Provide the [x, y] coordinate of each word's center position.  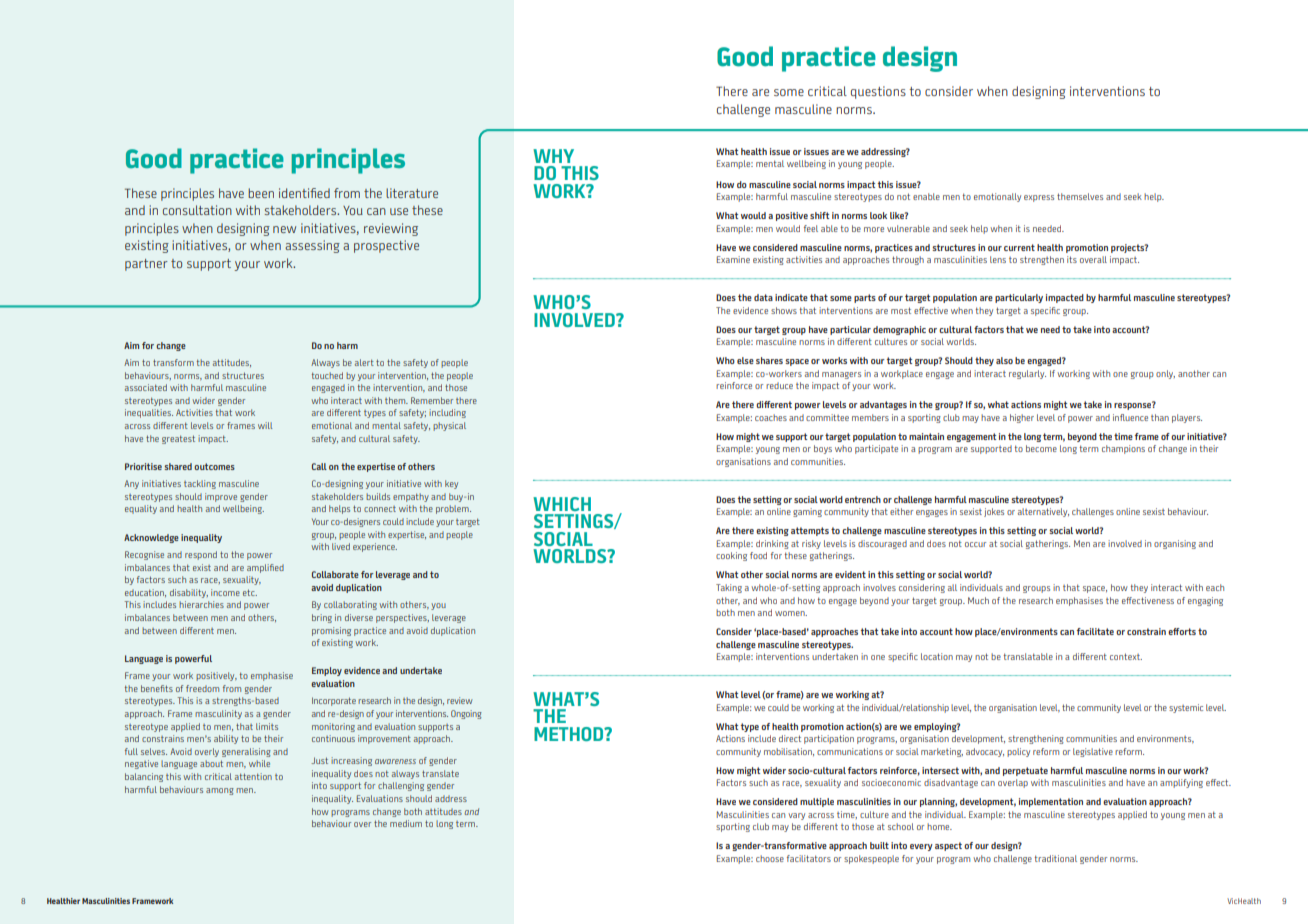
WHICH [562, 504]
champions [1123, 449]
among [220, 791]
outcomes [214, 466]
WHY [553, 156]
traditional [1055, 858]
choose [770, 858]
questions [878, 92]
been [261, 193]
